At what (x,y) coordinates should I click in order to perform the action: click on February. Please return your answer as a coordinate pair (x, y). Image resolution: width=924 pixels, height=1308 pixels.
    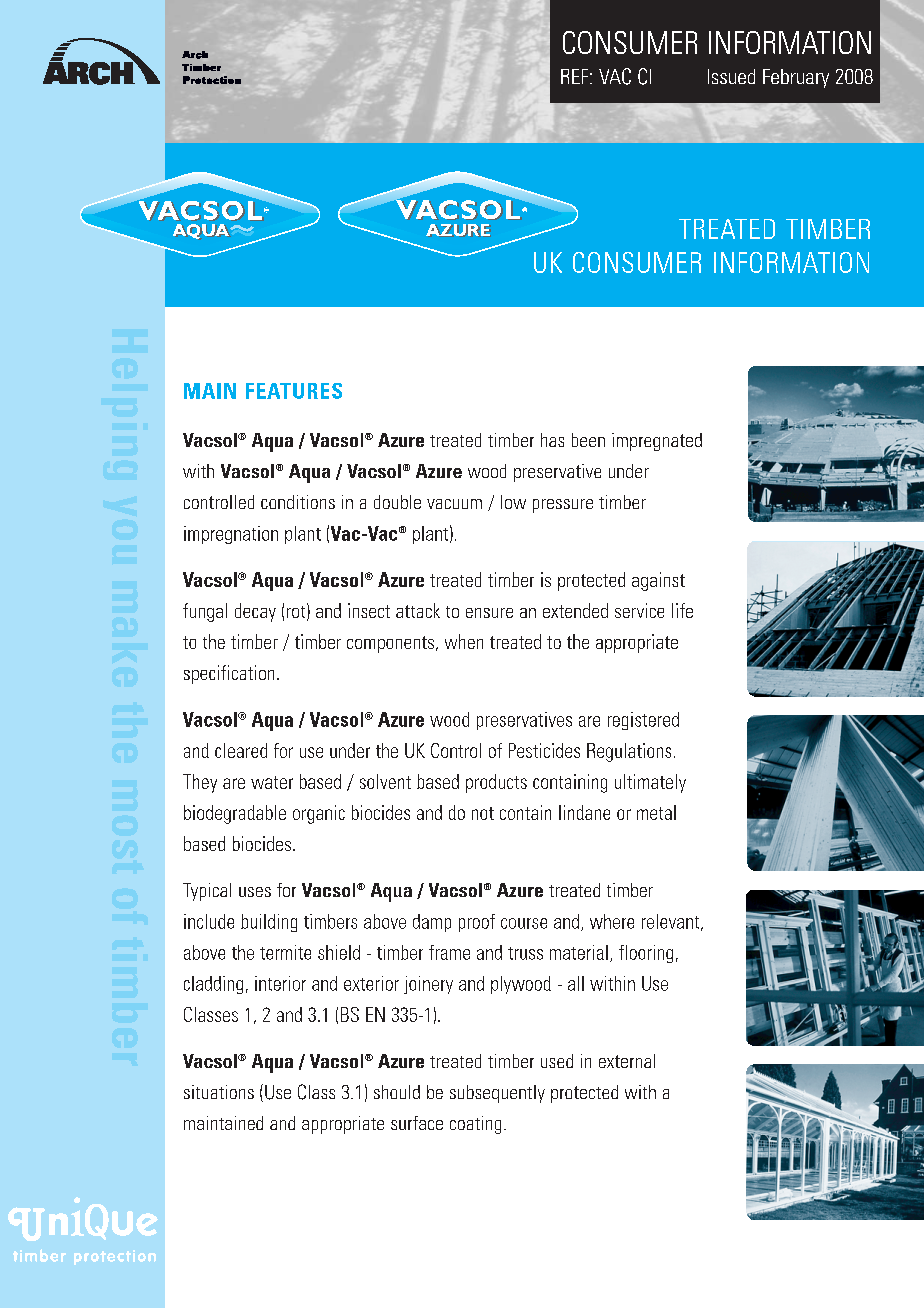
    Looking at the image, I should click on (796, 78).
